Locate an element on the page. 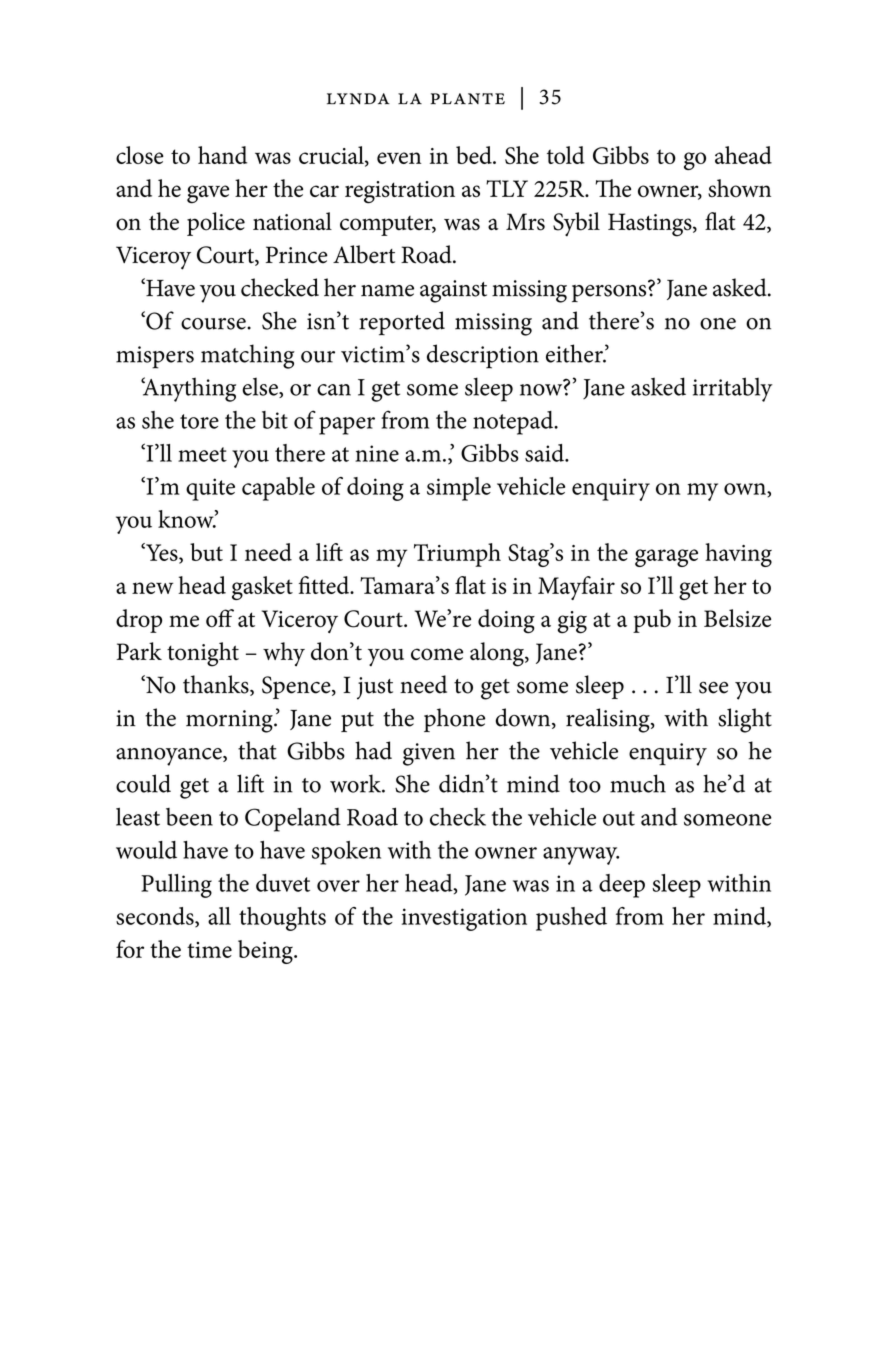 This page has height=1359, width=896. plante is located at coordinates (468, 98).
